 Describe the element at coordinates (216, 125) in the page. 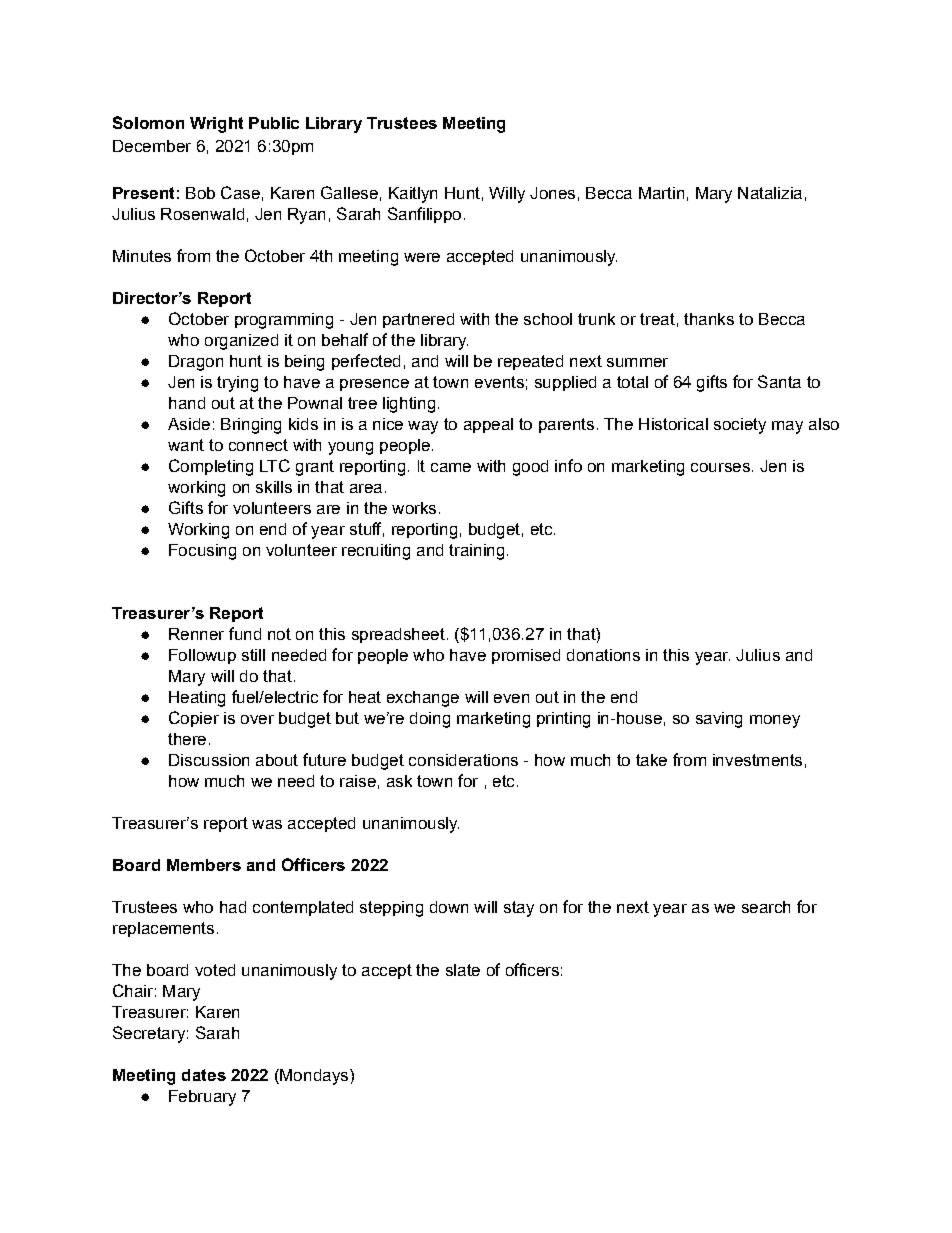

I see `Wright` at that location.
